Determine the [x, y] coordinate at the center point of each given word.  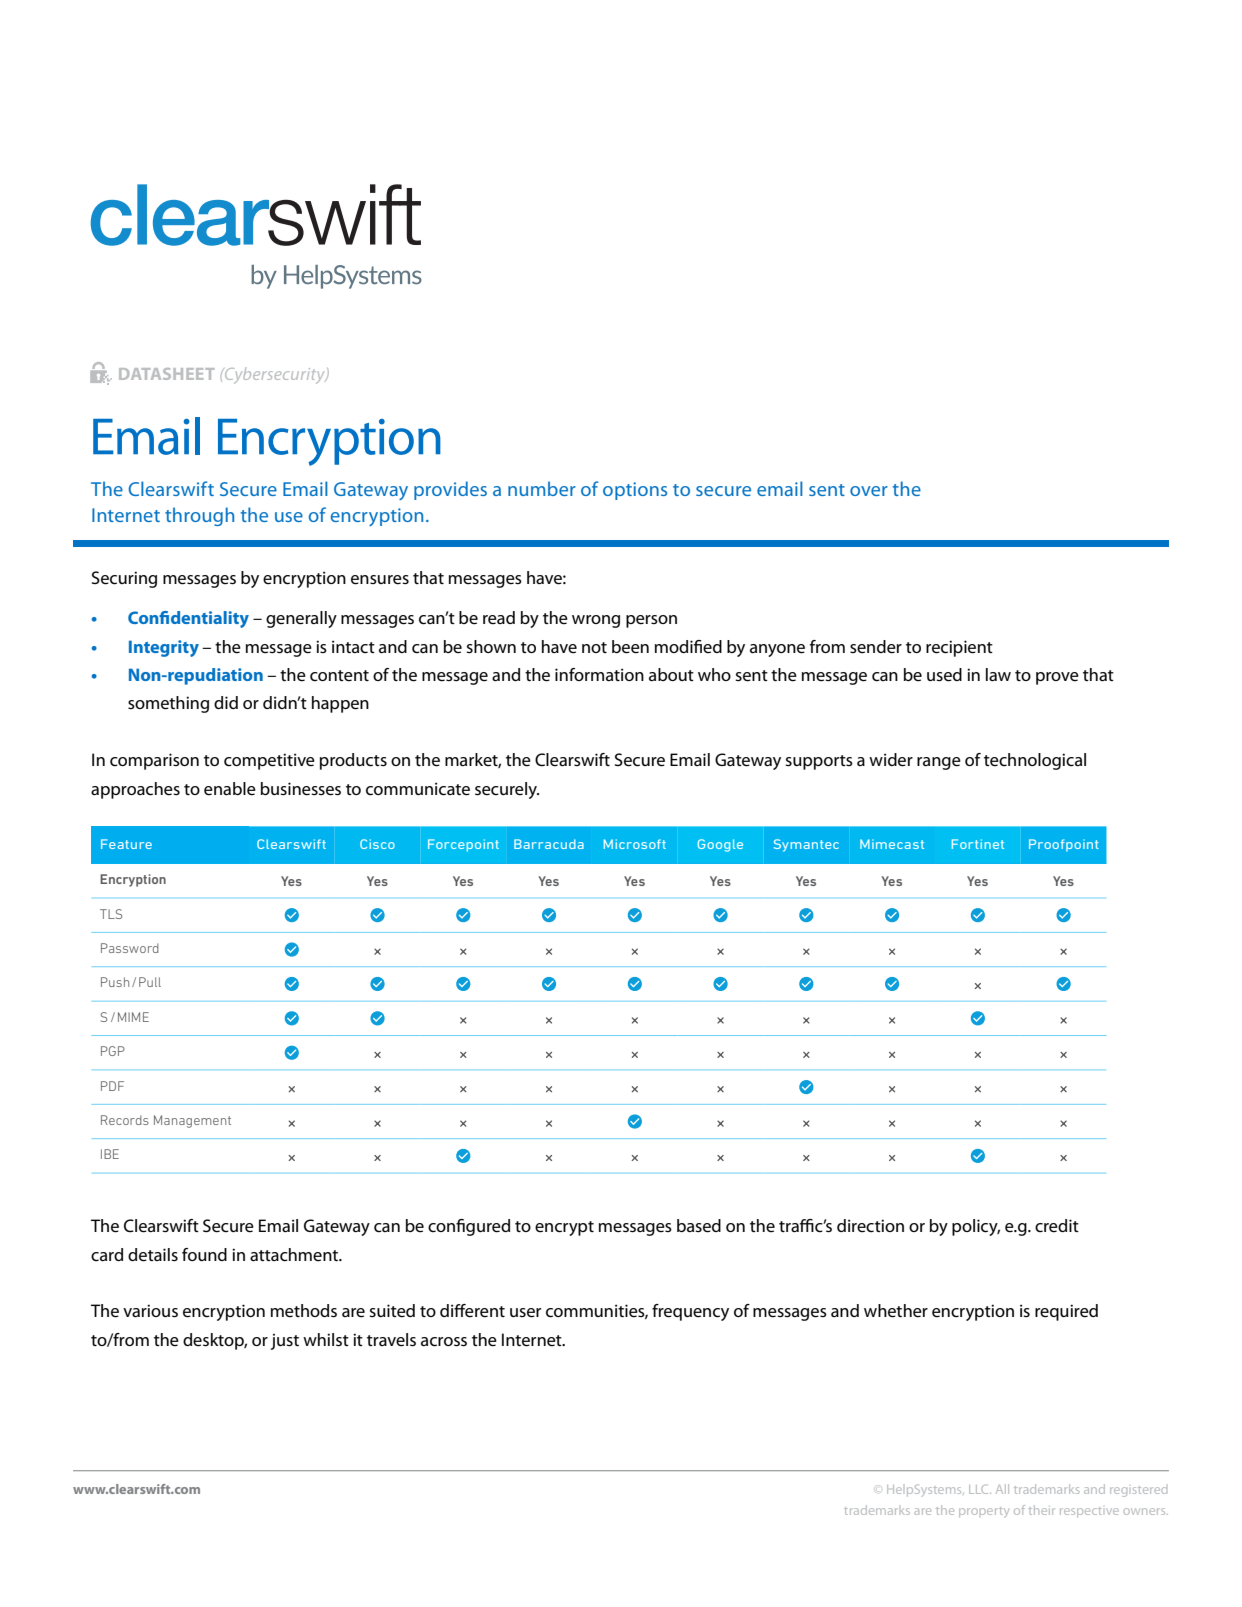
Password [130, 948]
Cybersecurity [275, 375]
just [285, 1342]
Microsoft [635, 844]
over [869, 491]
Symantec [806, 845]
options [635, 491]
